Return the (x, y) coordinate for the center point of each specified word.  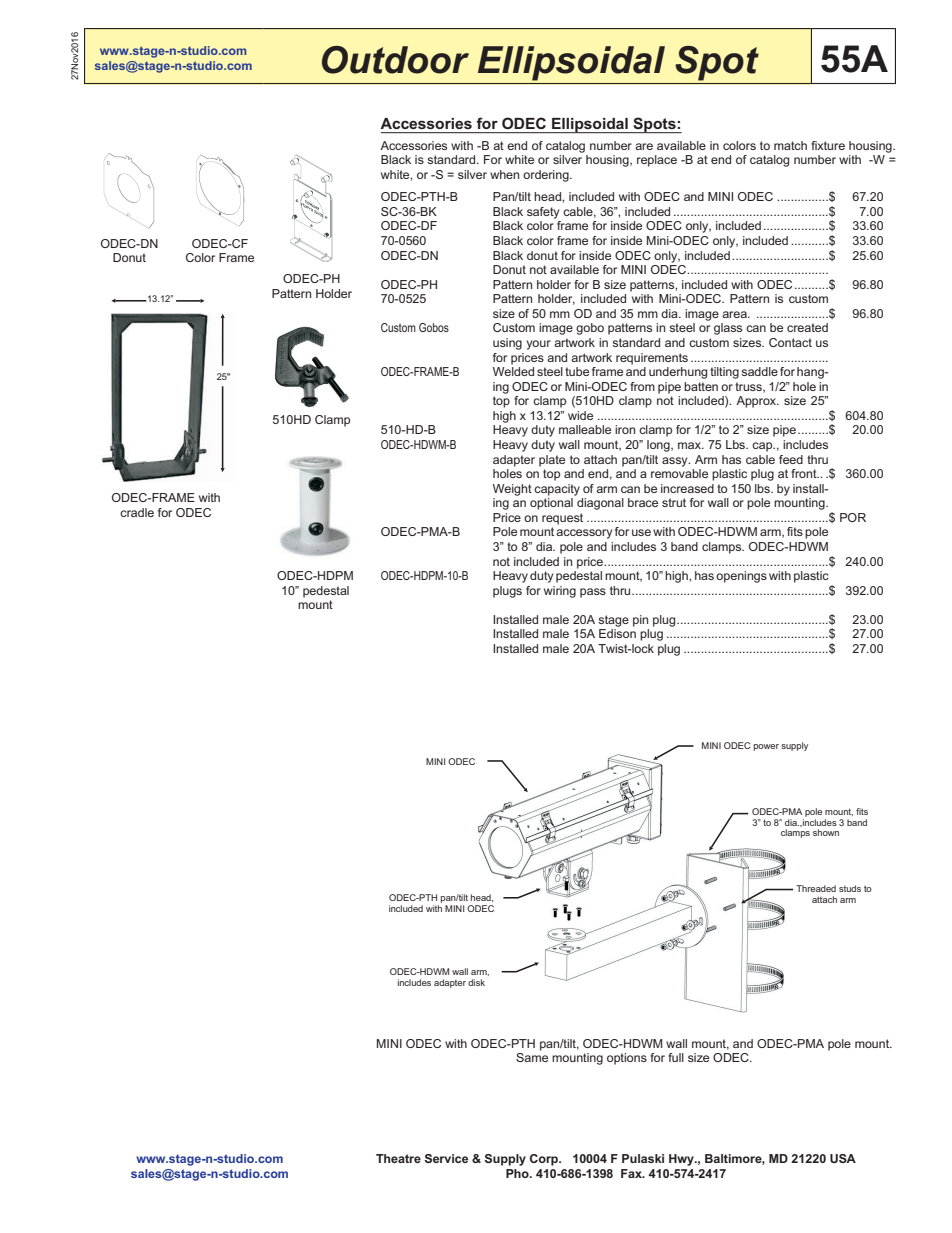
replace (657, 161)
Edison (617, 633)
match (790, 145)
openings (741, 577)
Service (446, 1158)
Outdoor (395, 60)
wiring (560, 592)
